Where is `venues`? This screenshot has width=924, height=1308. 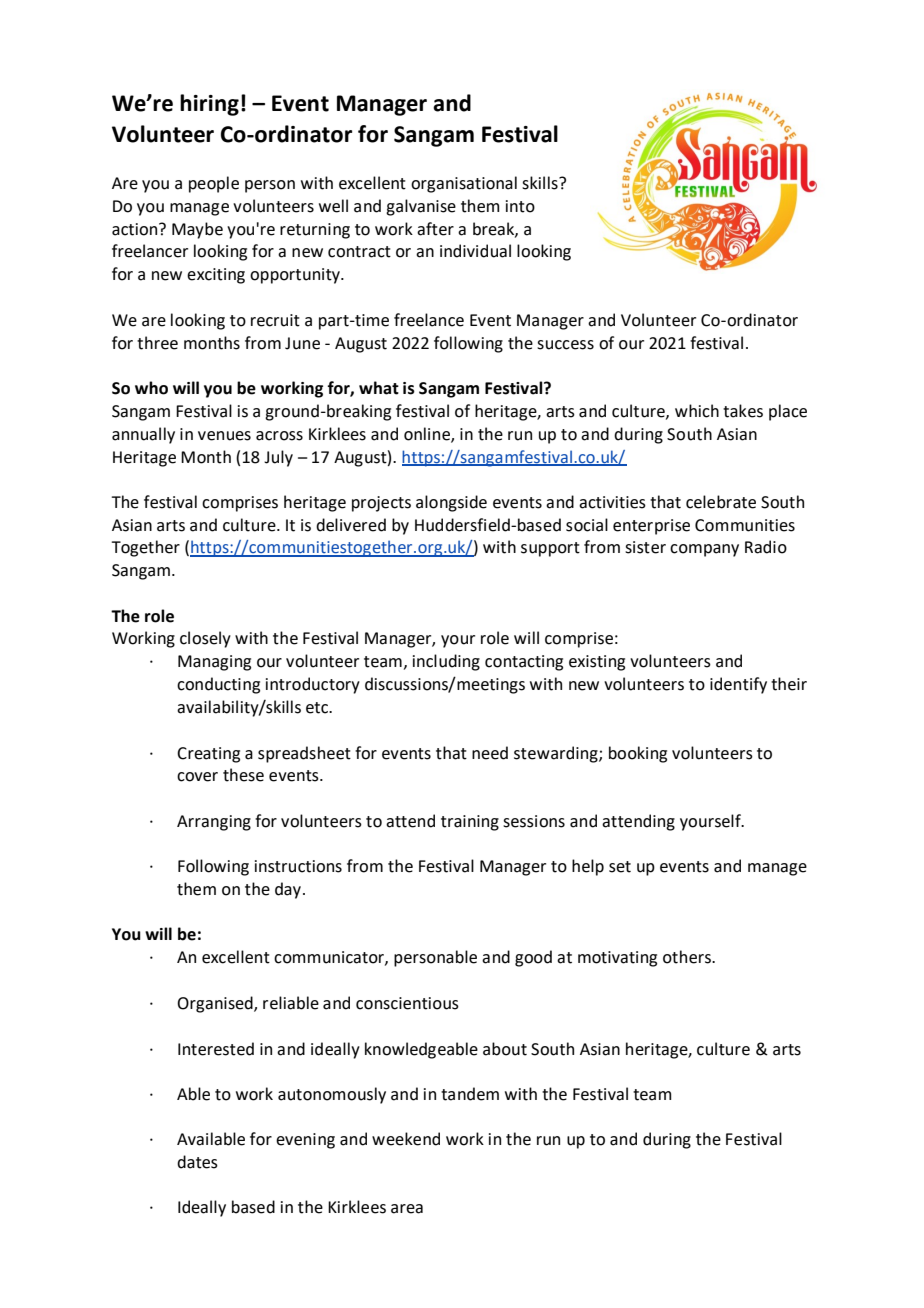
venues is located at coordinates (224, 436).
